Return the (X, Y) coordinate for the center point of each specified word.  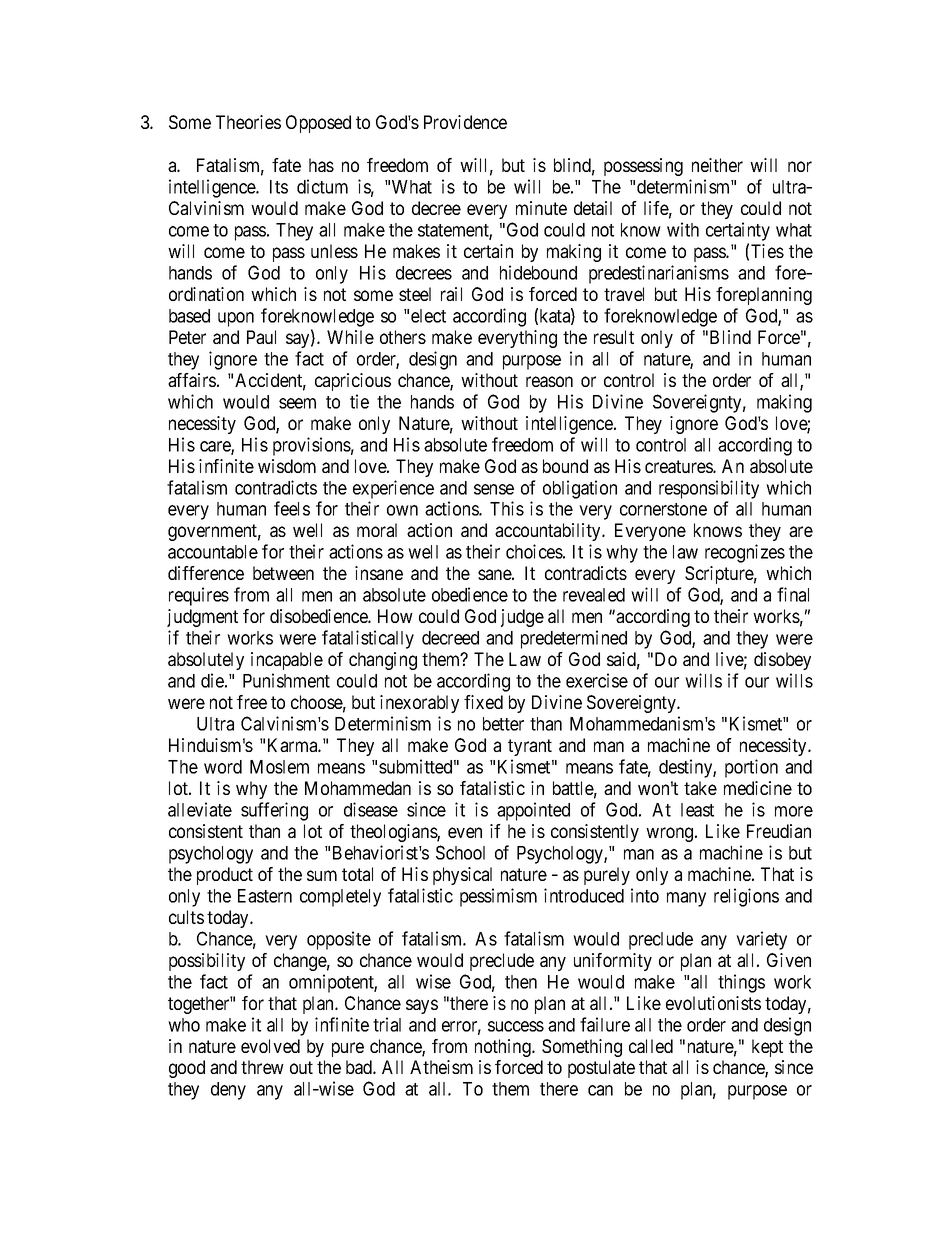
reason (549, 381)
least (697, 810)
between (283, 573)
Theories (248, 122)
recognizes (745, 553)
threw (262, 1067)
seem (297, 403)
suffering (274, 811)
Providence (465, 122)
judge (522, 618)
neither (717, 165)
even (465, 832)
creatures (679, 466)
